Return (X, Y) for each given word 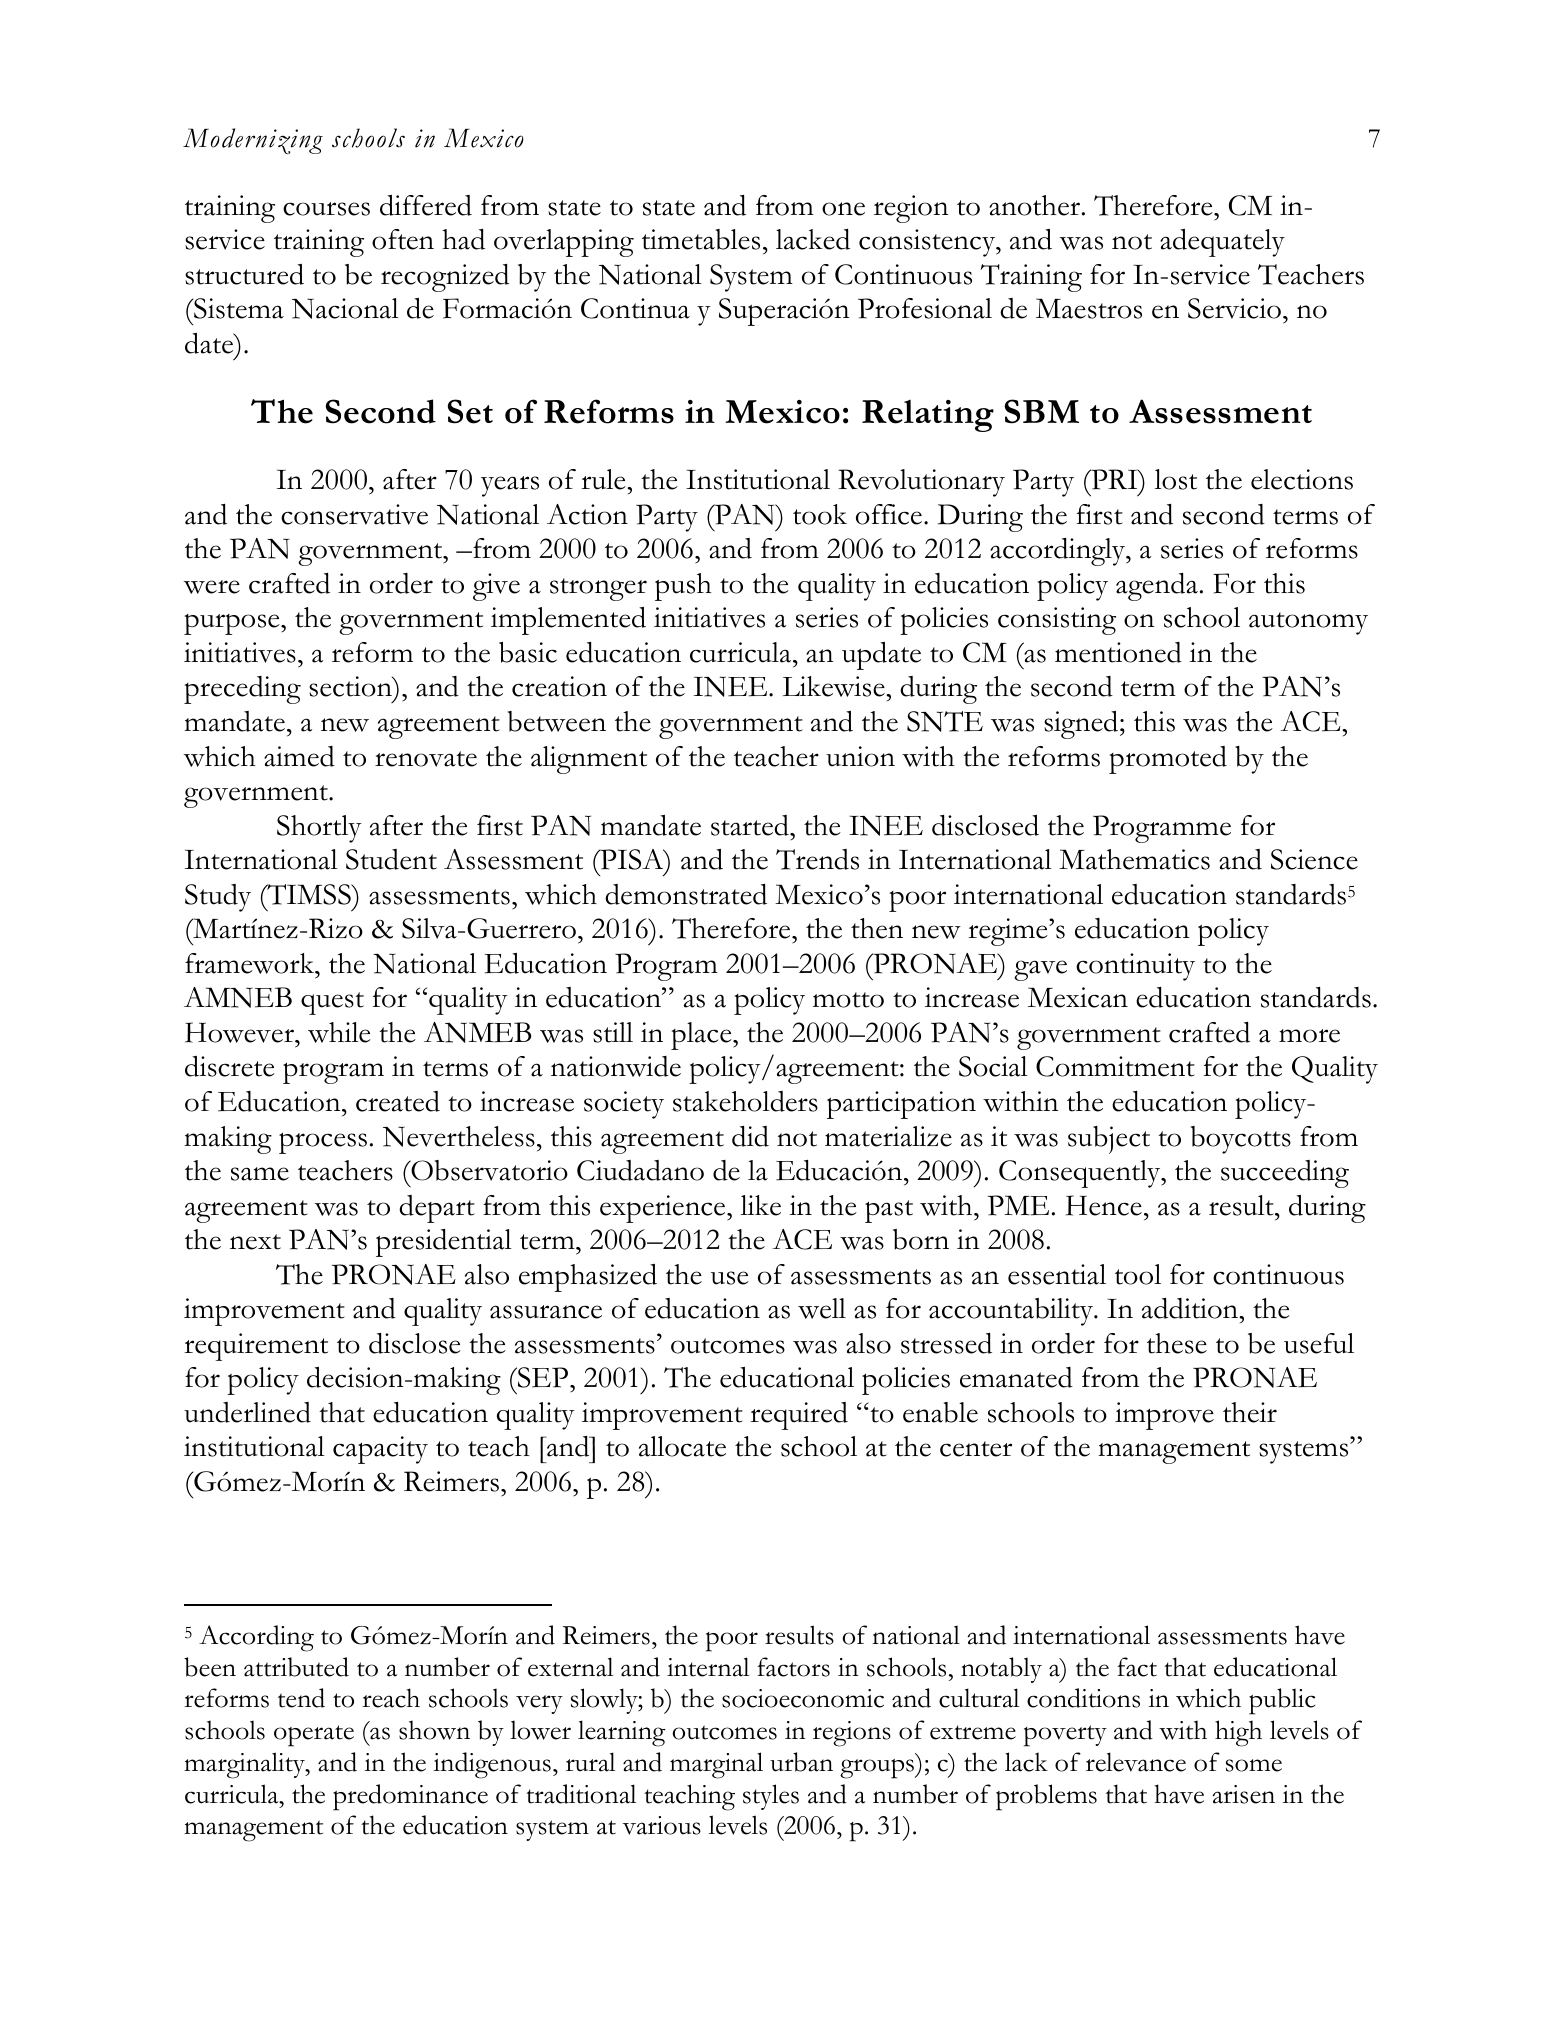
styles (771, 1797)
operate (314, 1736)
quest (332, 1003)
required (799, 1416)
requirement (256, 1347)
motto (848, 1000)
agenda (1157, 587)
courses (326, 209)
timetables (701, 239)
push (683, 587)
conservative (354, 514)
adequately (1222, 243)
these (1177, 1343)
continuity (1135, 967)
